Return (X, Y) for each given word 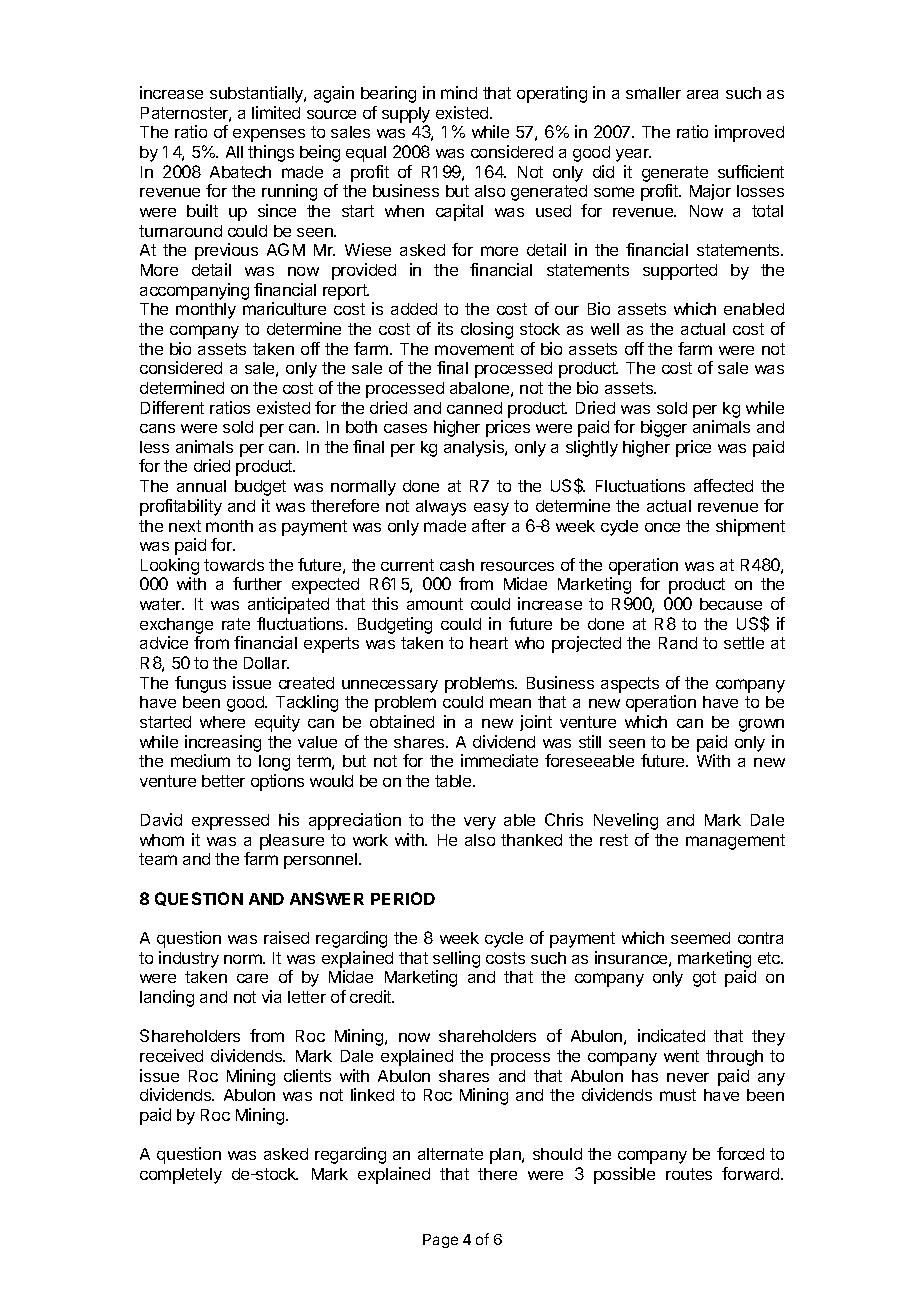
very (480, 823)
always (441, 508)
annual (201, 486)
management (735, 842)
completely (181, 1176)
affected (723, 485)
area (702, 94)
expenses (269, 135)
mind (459, 92)
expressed (230, 822)
